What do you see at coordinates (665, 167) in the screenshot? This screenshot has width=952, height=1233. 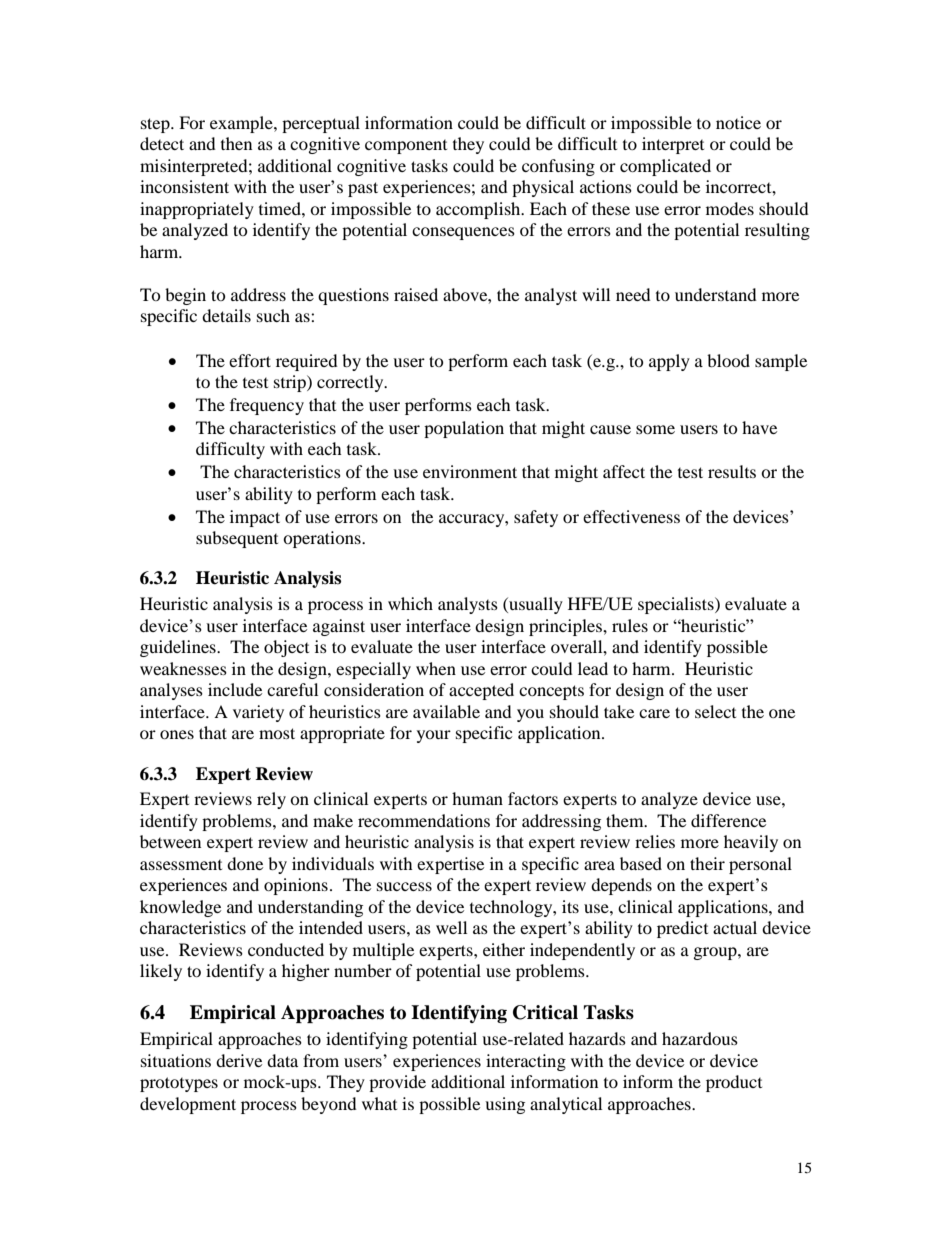 I see `complicated` at bounding box center [665, 167].
